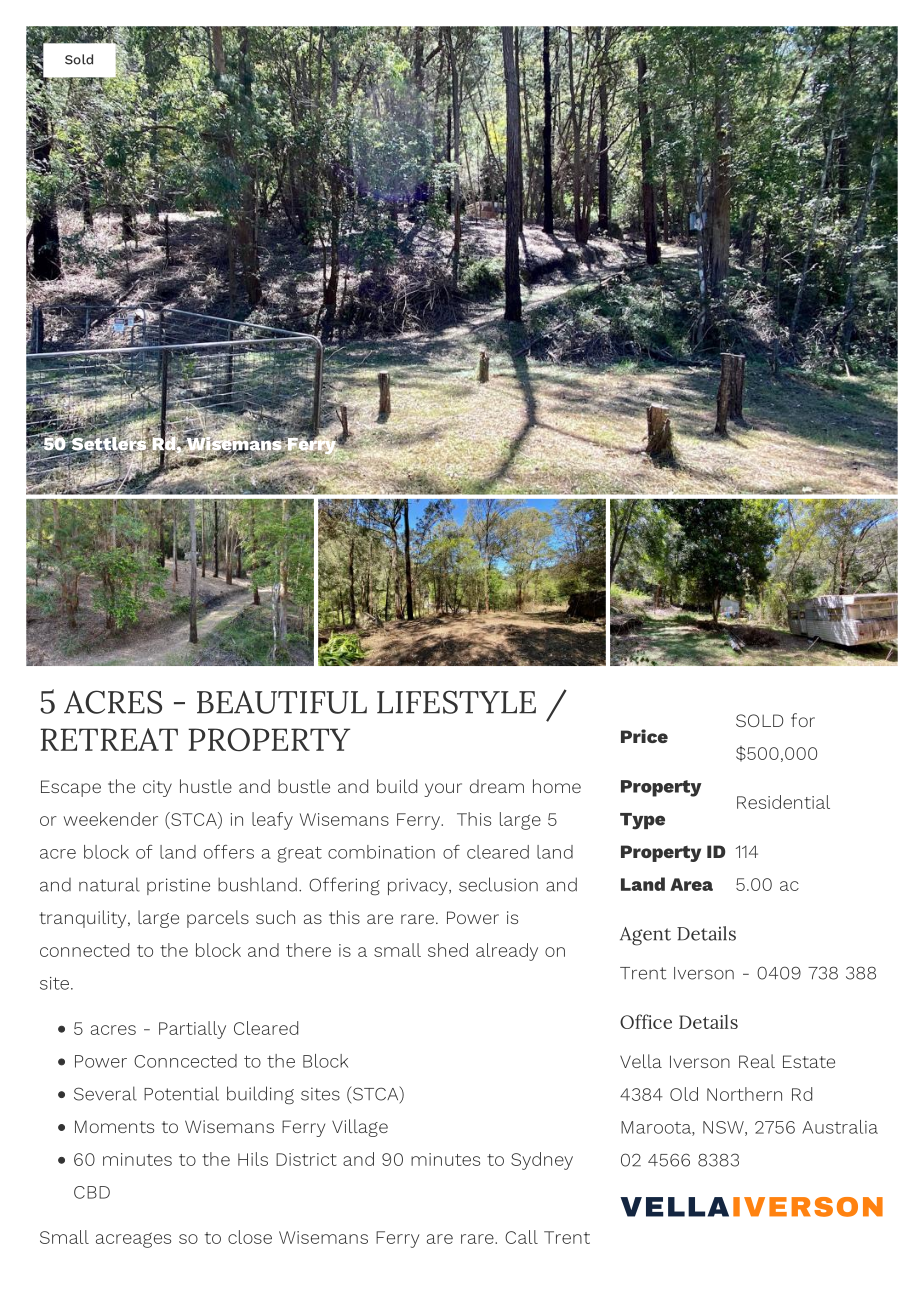  What do you see at coordinates (419, 886) in the page?
I see `privacy` at bounding box center [419, 886].
